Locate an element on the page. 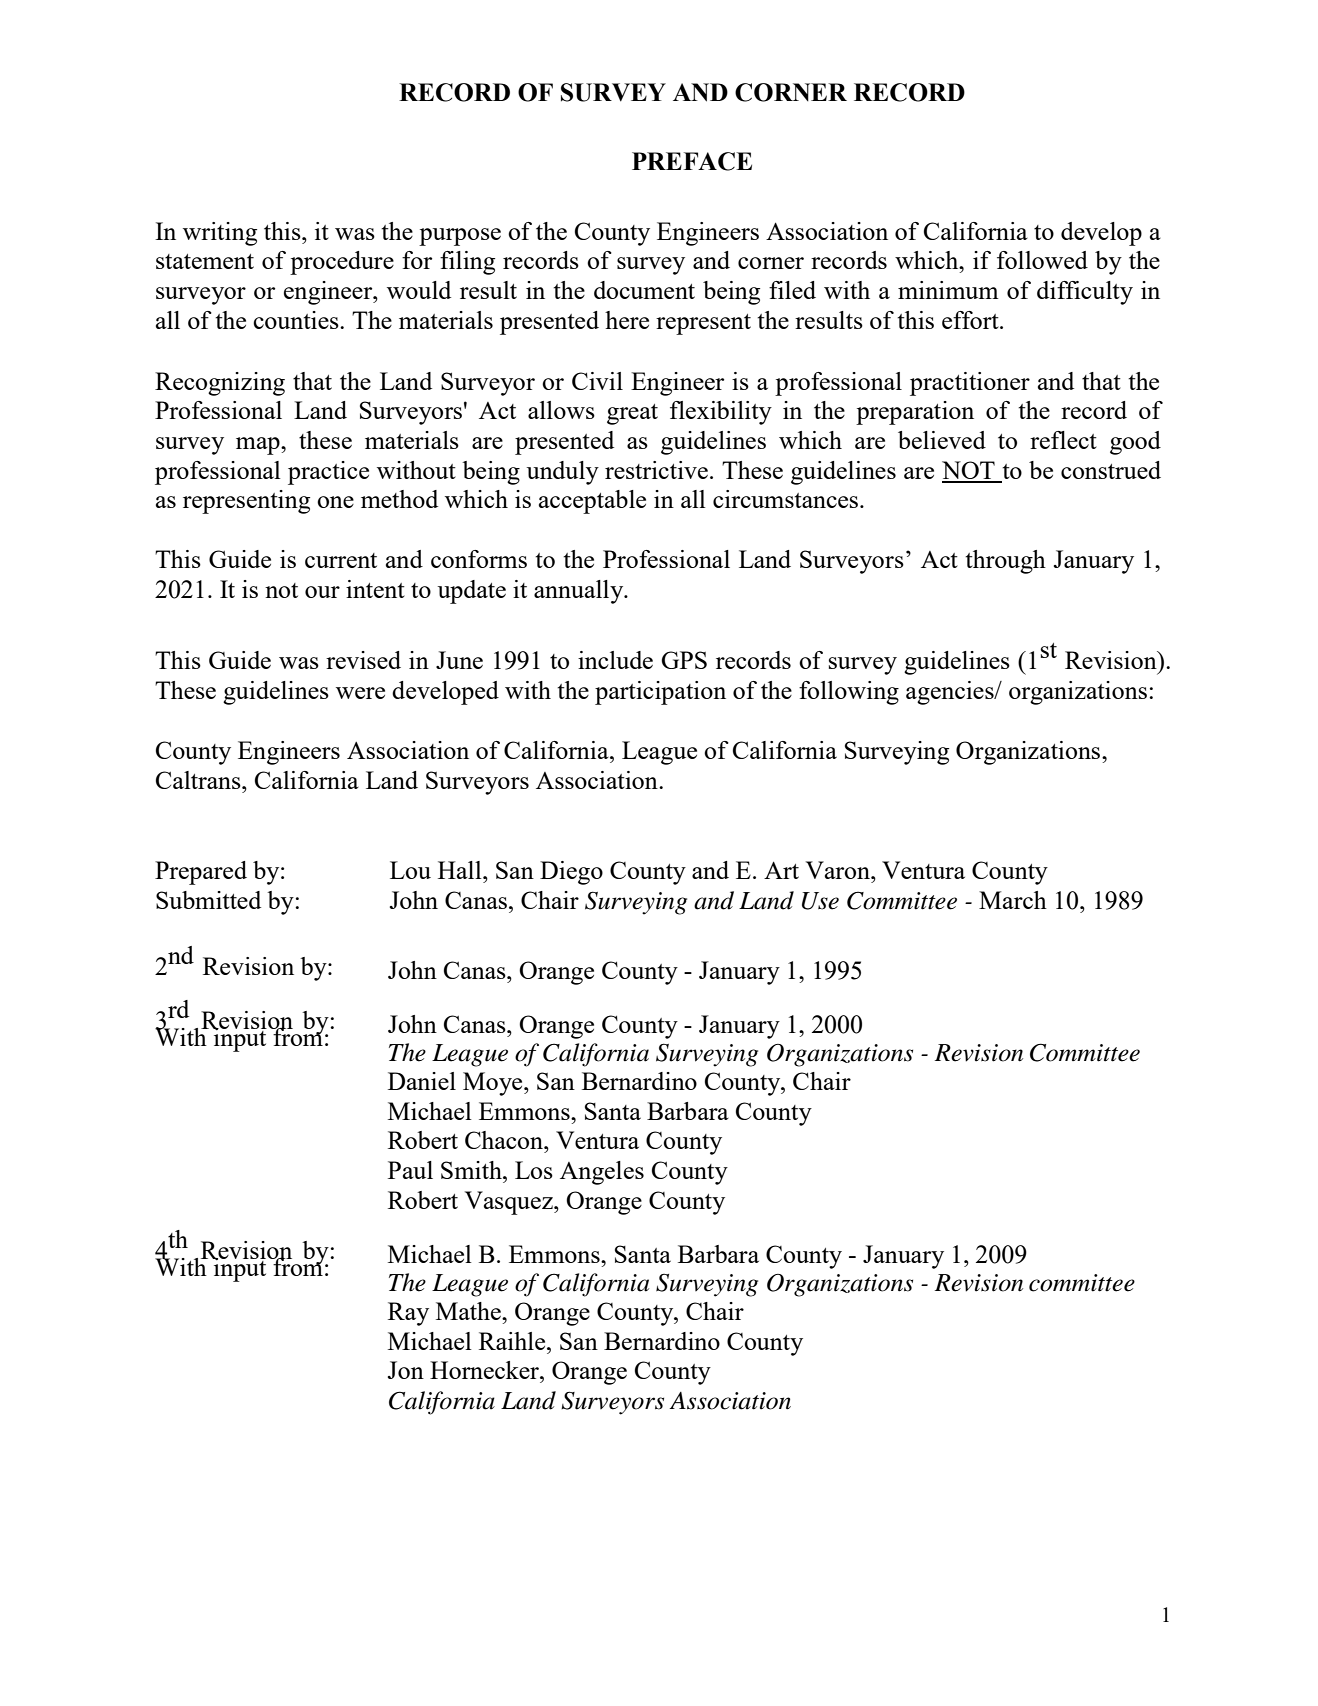 This image has width=1318, height=1706. restrictive is located at coordinates (656, 470).
